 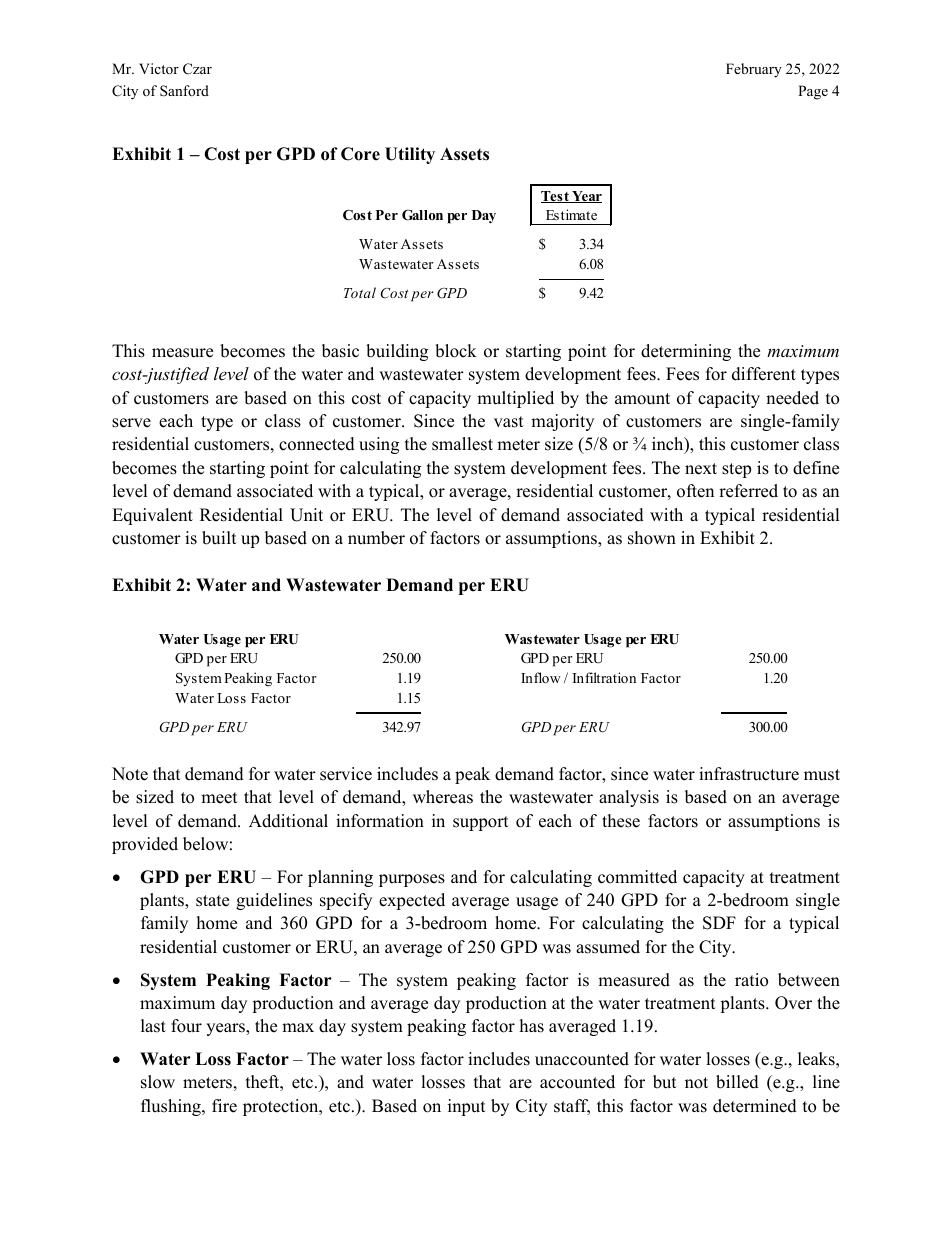 What do you see at coordinates (184, 91) in the screenshot?
I see `Sanford` at bounding box center [184, 91].
